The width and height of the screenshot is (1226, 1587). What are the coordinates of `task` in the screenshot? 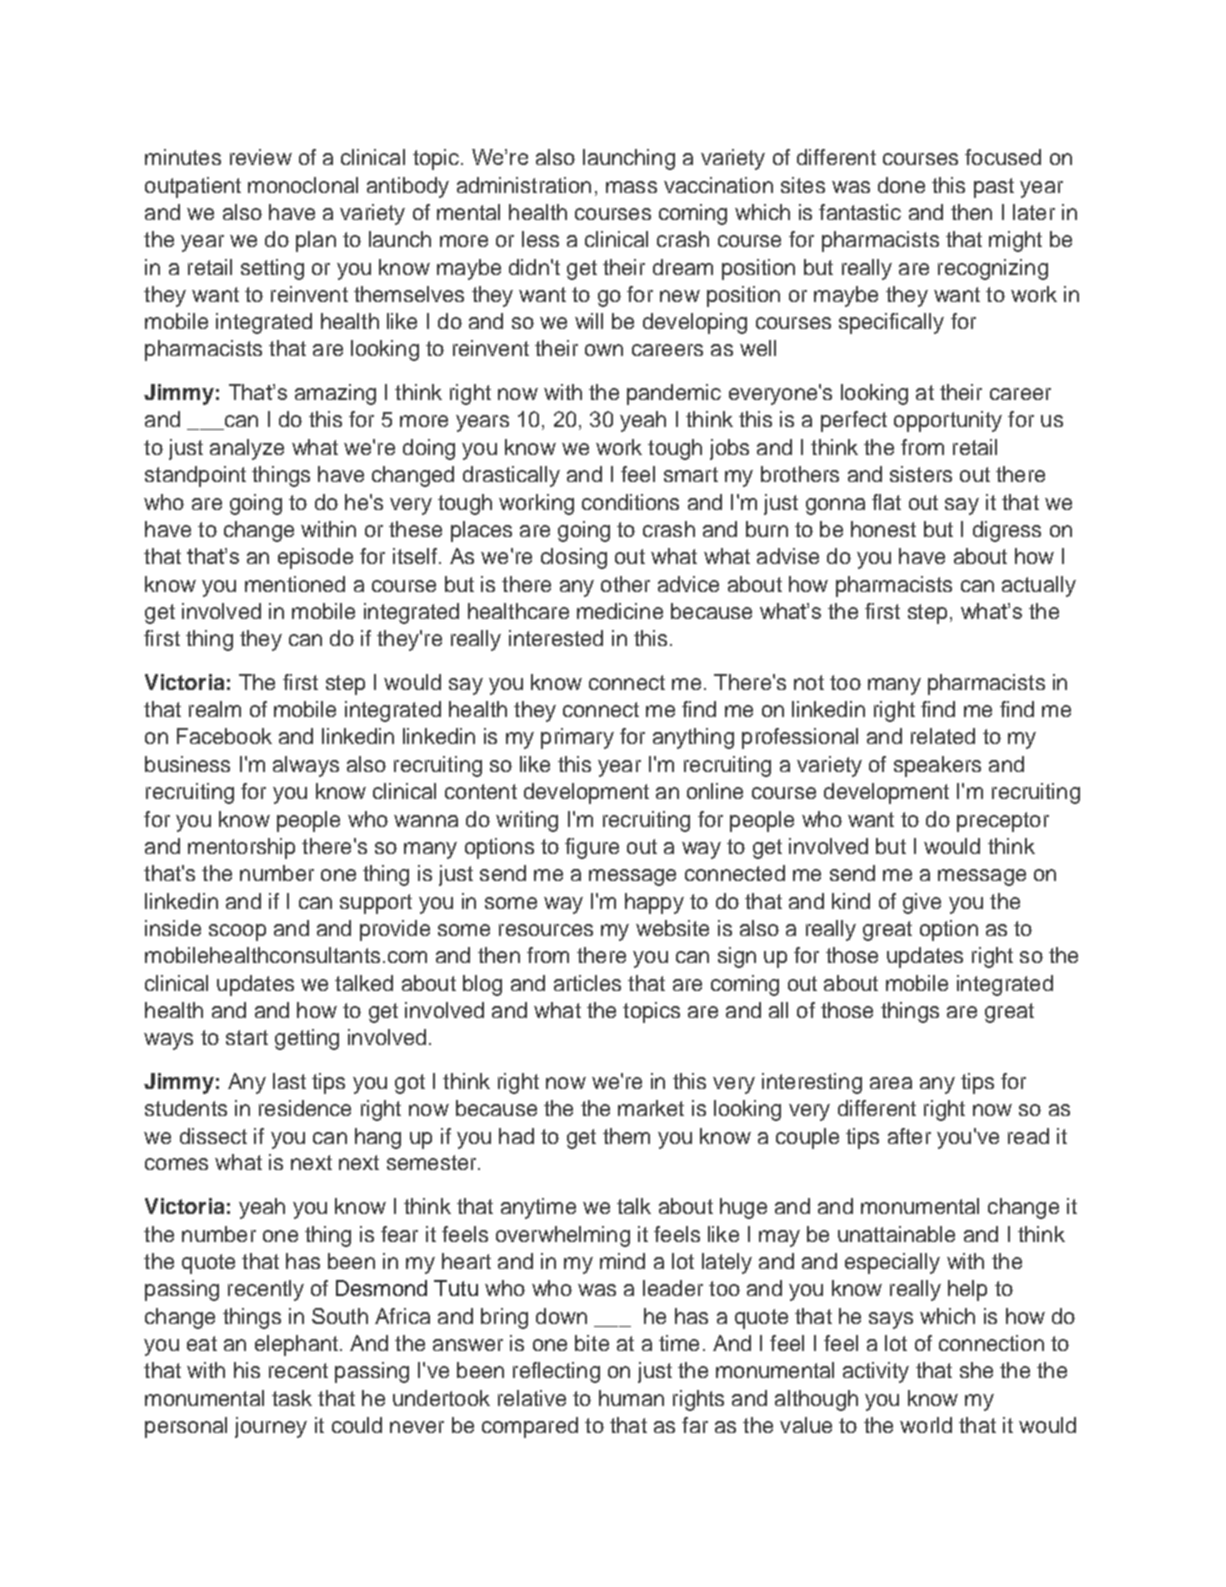 It's located at (292, 1398).
